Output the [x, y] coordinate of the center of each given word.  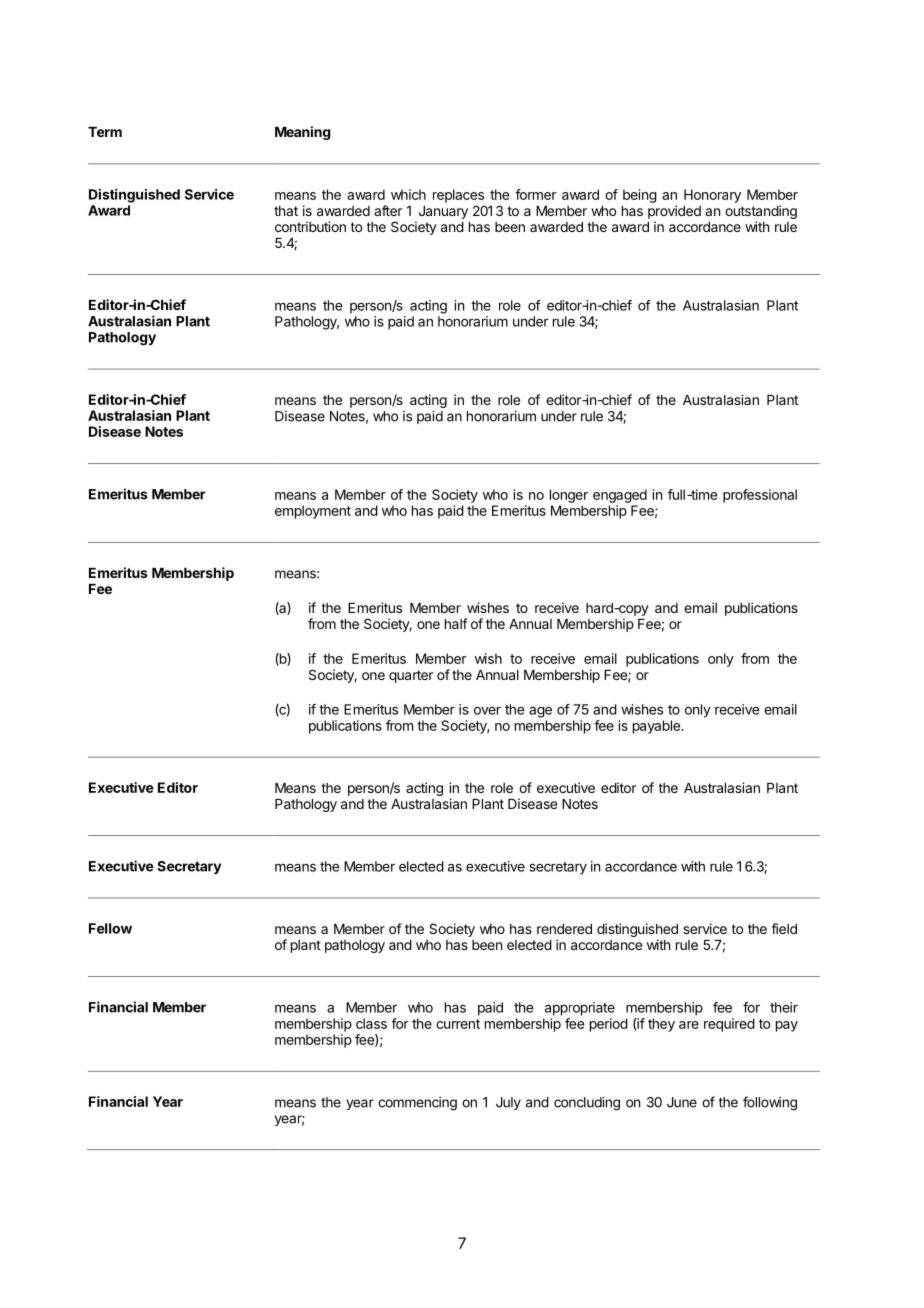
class [371, 1023]
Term [105, 132]
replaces [458, 196]
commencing [417, 1104]
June [682, 1102]
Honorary [712, 196]
